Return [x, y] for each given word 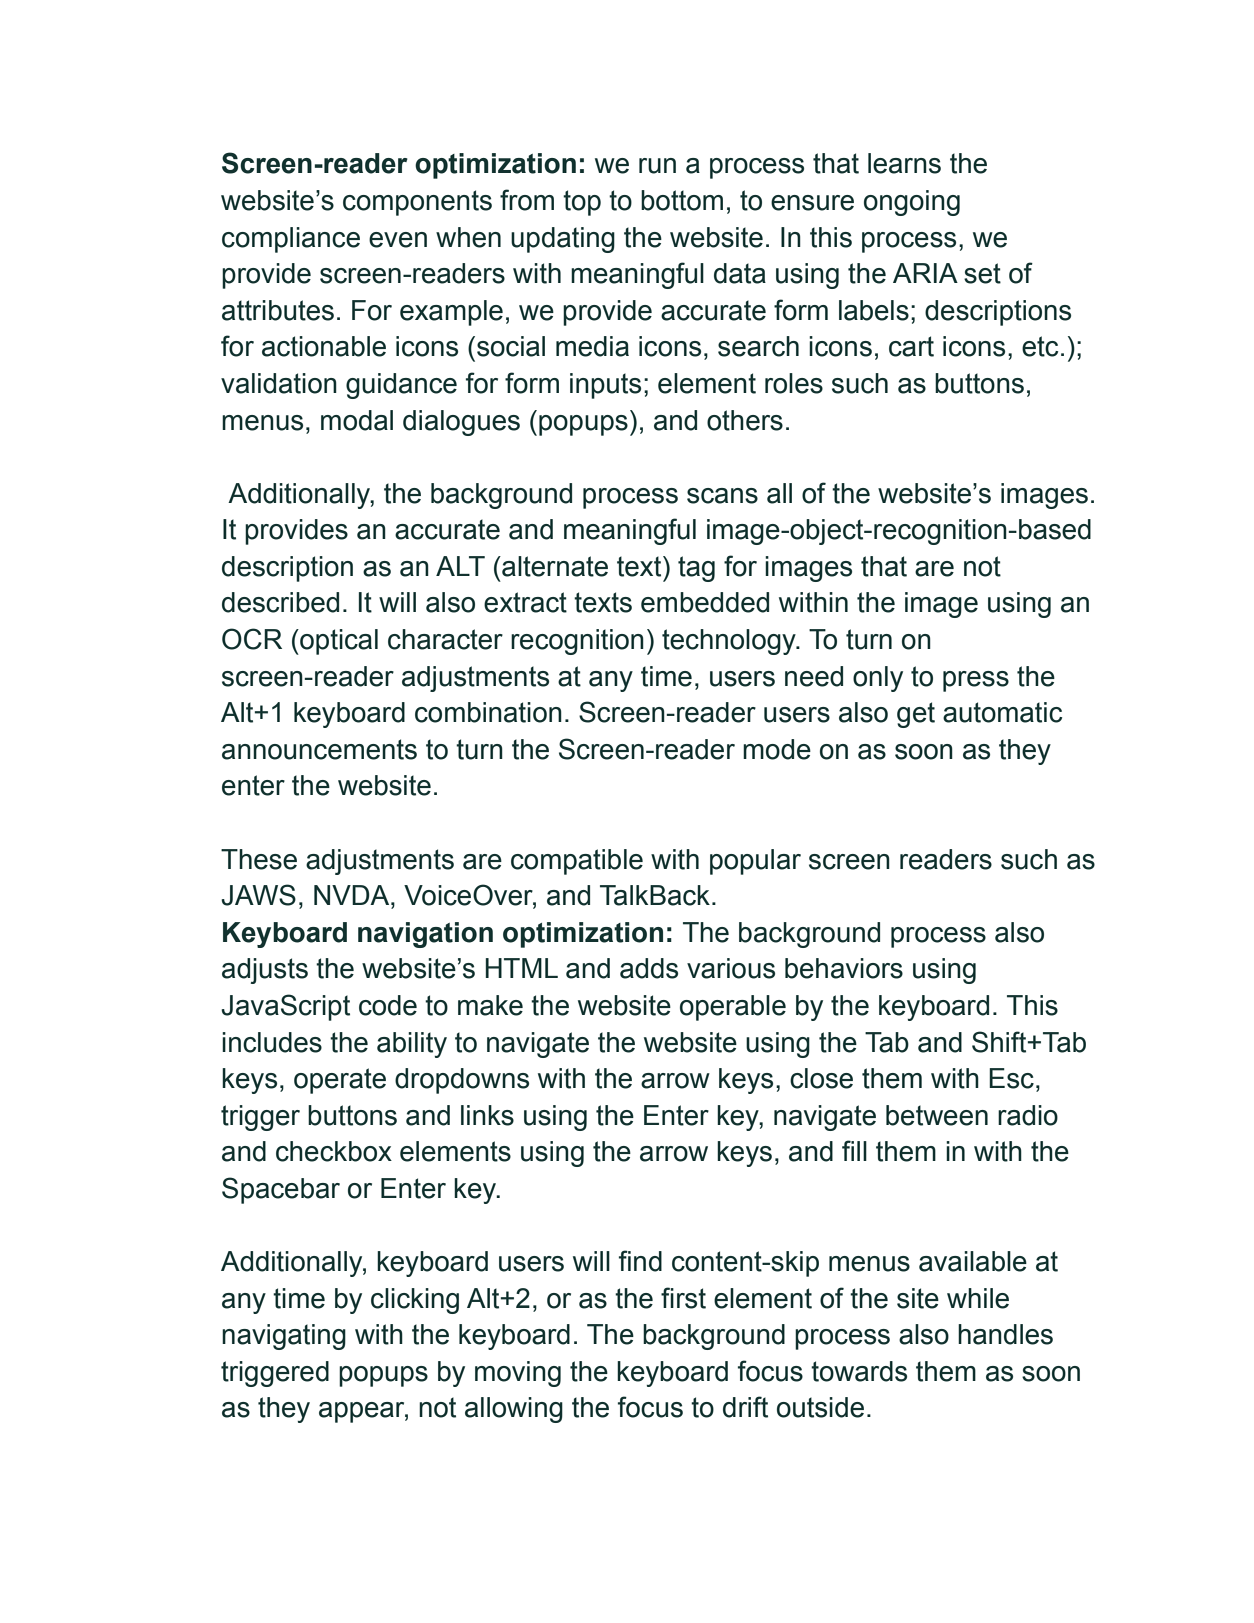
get [916, 715]
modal [357, 420]
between [937, 1115]
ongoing [912, 203]
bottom [682, 200]
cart [911, 346]
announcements [319, 749]
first [683, 1298]
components [417, 203]
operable [733, 1008]
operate [340, 1081]
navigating [284, 1337]
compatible [577, 862]
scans [722, 496]
